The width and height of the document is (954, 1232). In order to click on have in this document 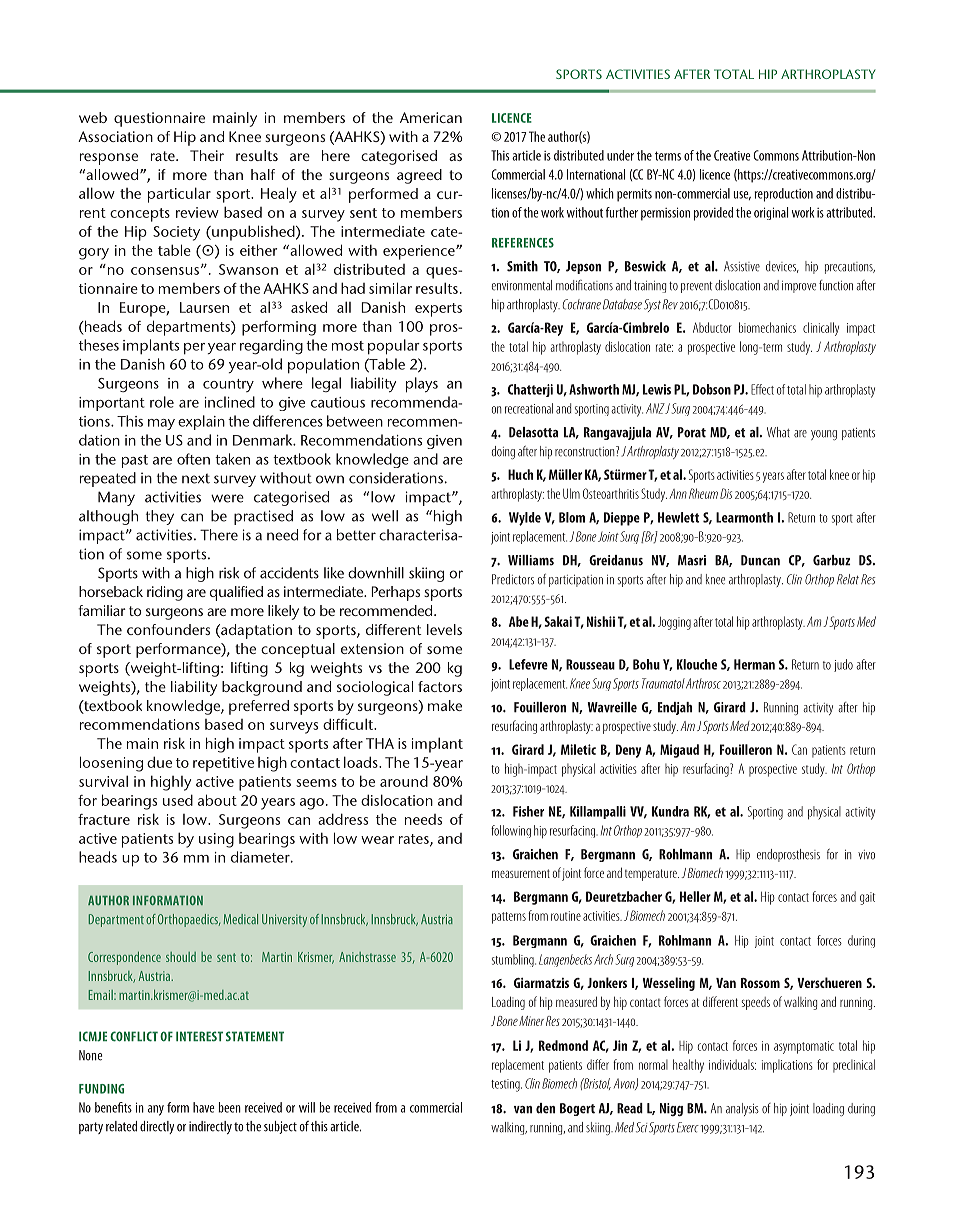, I will do `click(204, 1107)`.
